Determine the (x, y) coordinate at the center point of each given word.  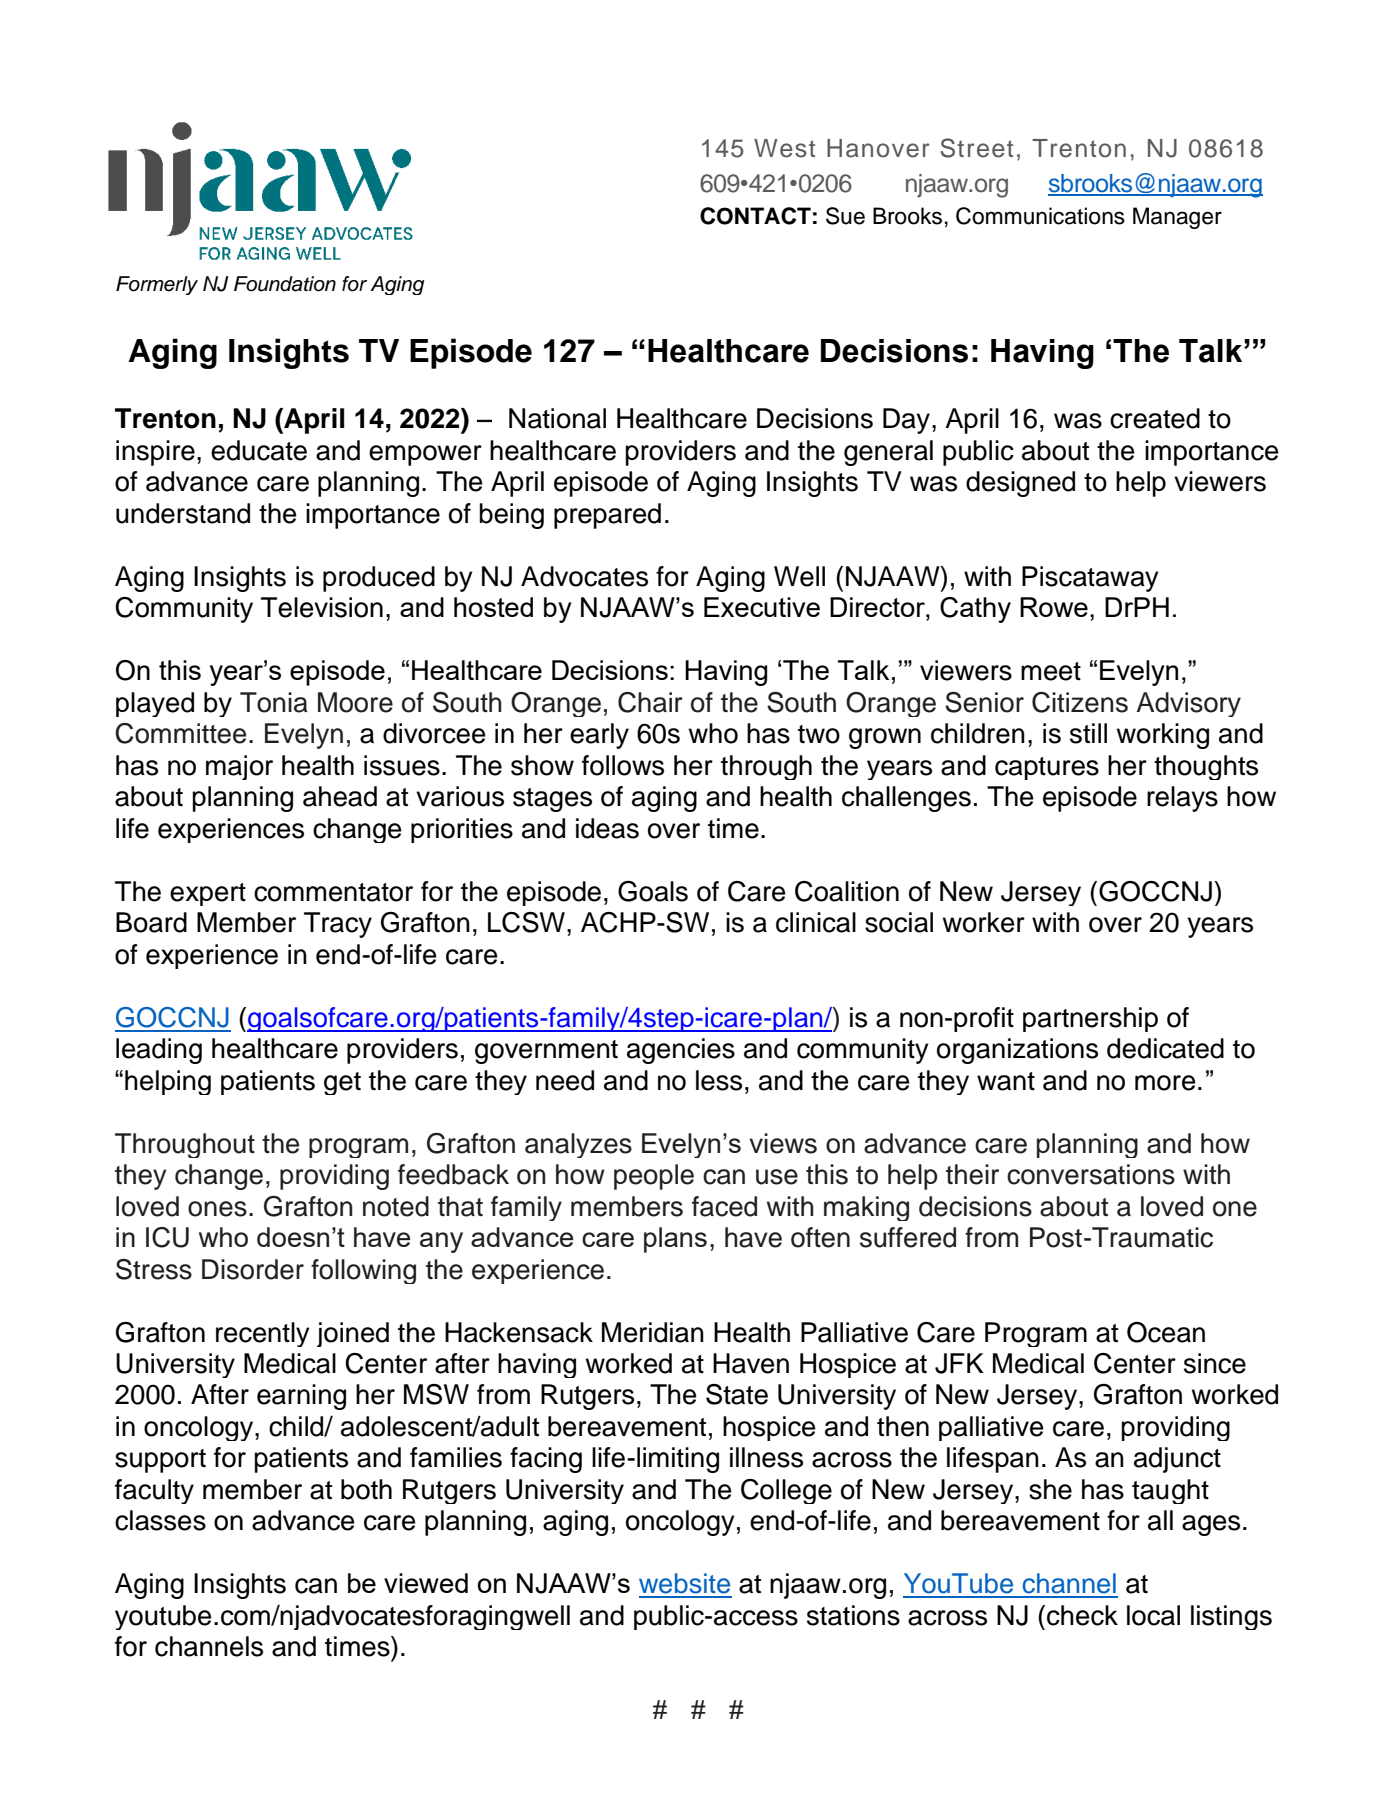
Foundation (285, 284)
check (1082, 1615)
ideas (607, 828)
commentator (333, 892)
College (786, 1491)
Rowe (1054, 607)
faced (724, 1206)
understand (183, 513)
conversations (1091, 1174)
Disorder (253, 1269)
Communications (1040, 216)
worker (984, 922)
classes (160, 1520)
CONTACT (755, 216)
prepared (607, 516)
